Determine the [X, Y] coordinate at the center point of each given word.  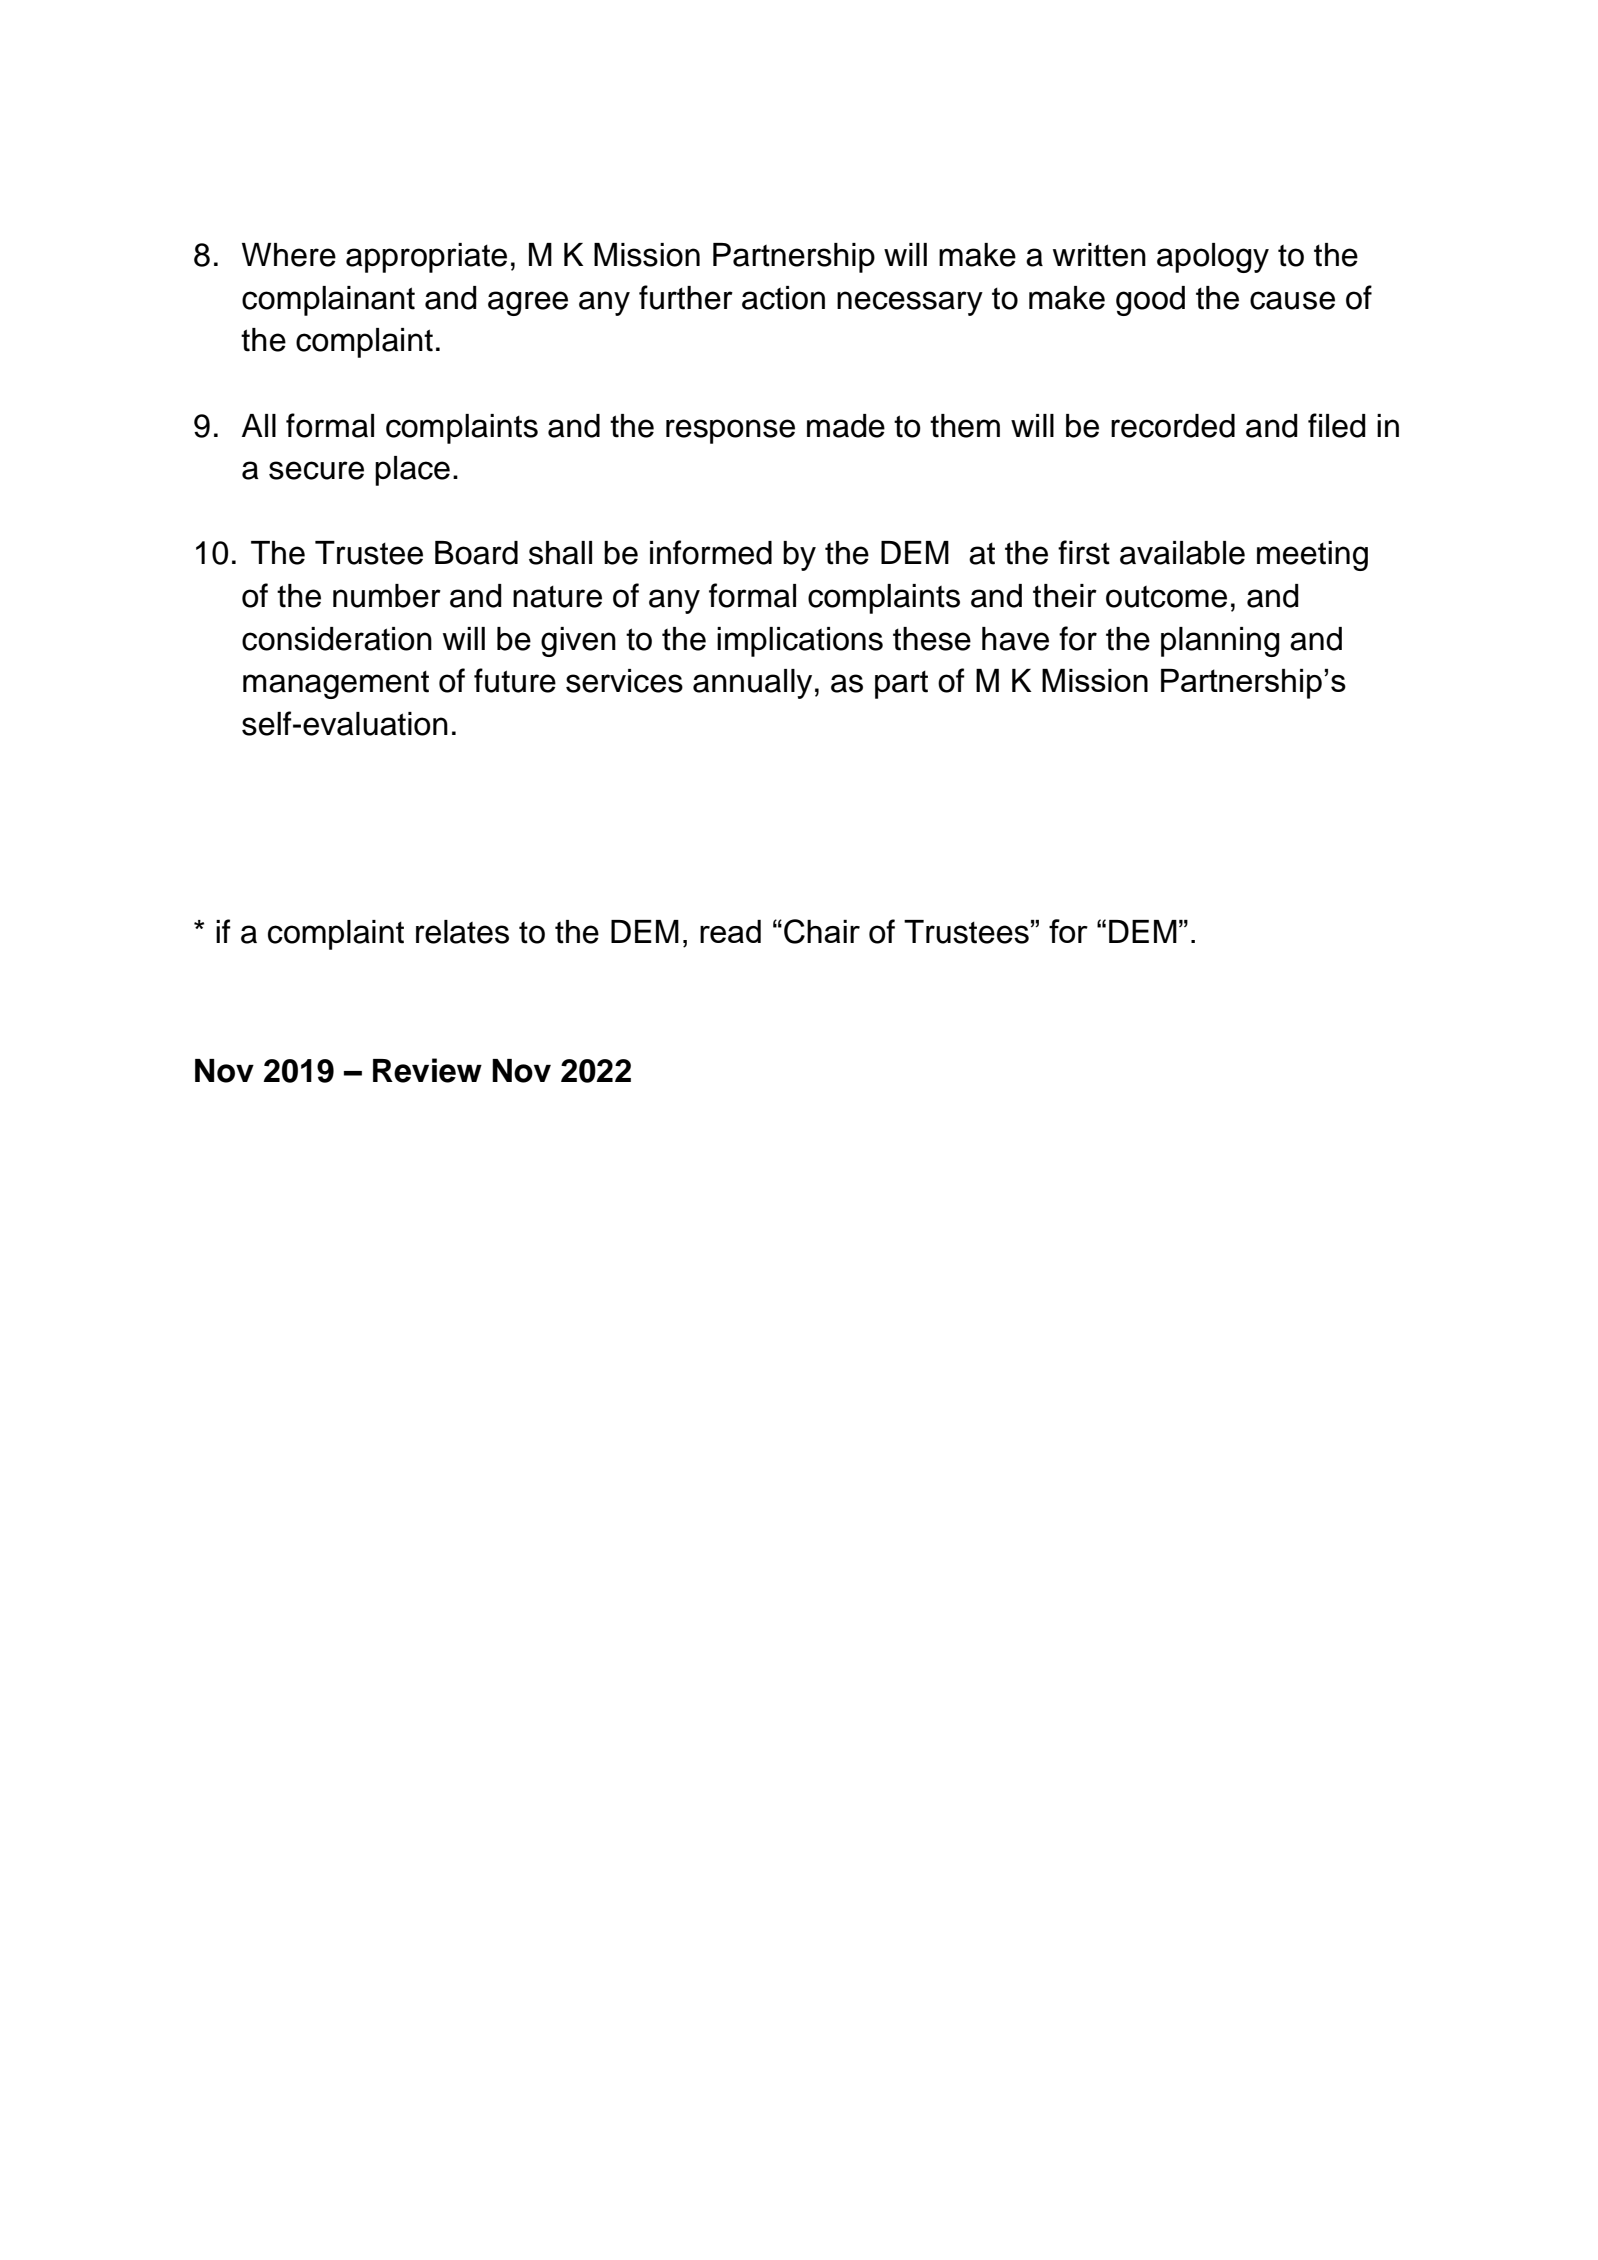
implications [800, 642]
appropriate [426, 258]
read [730, 931]
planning [1220, 642]
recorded [1173, 426]
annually [752, 684]
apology [1213, 258]
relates [462, 932]
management [336, 685]
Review [427, 1070]
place [412, 471]
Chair [822, 931]
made [846, 426]
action [783, 298]
